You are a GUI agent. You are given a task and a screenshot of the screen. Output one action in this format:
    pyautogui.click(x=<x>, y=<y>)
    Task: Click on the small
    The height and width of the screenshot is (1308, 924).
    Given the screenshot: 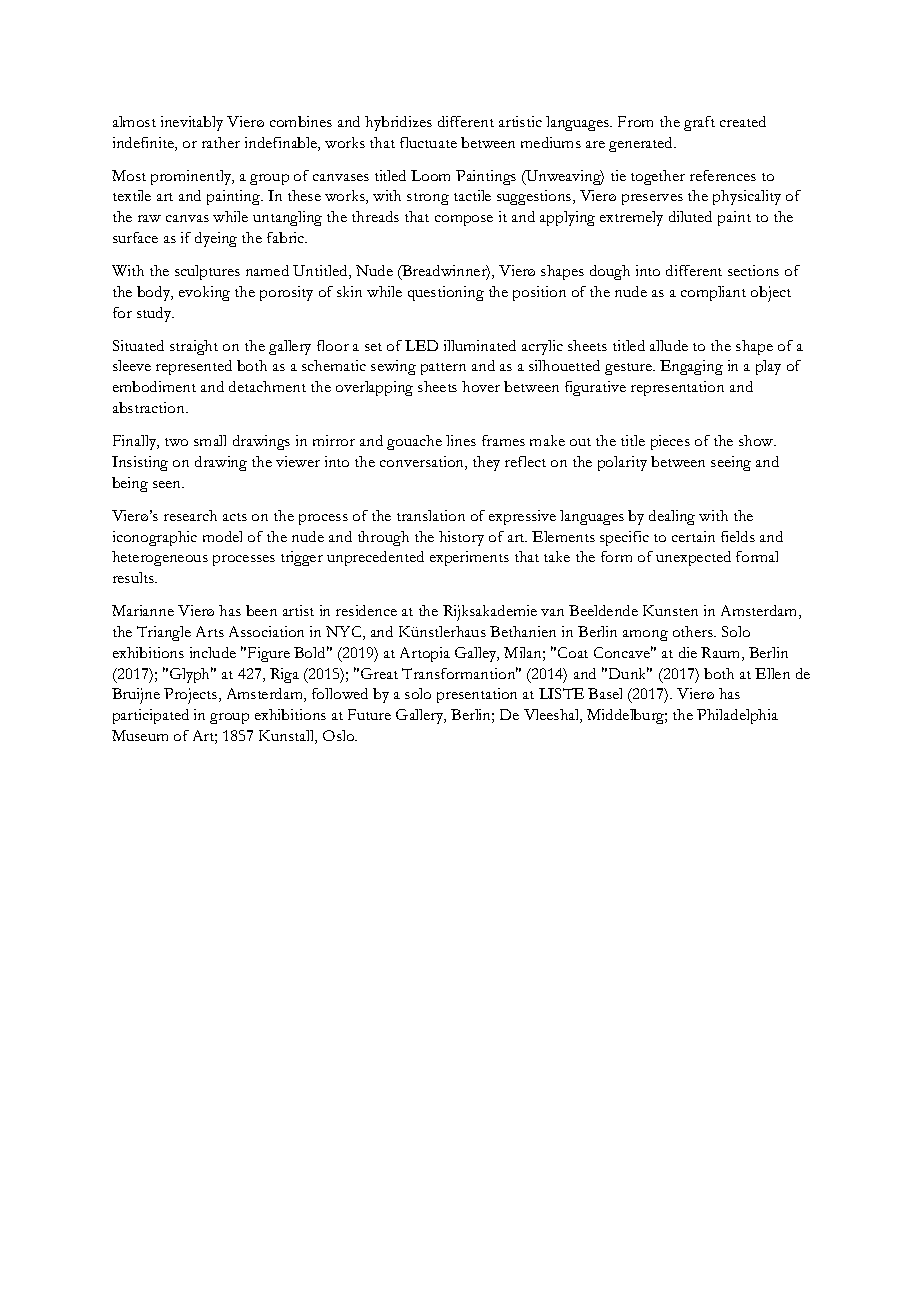 What is the action you would take?
    pyautogui.click(x=210, y=440)
